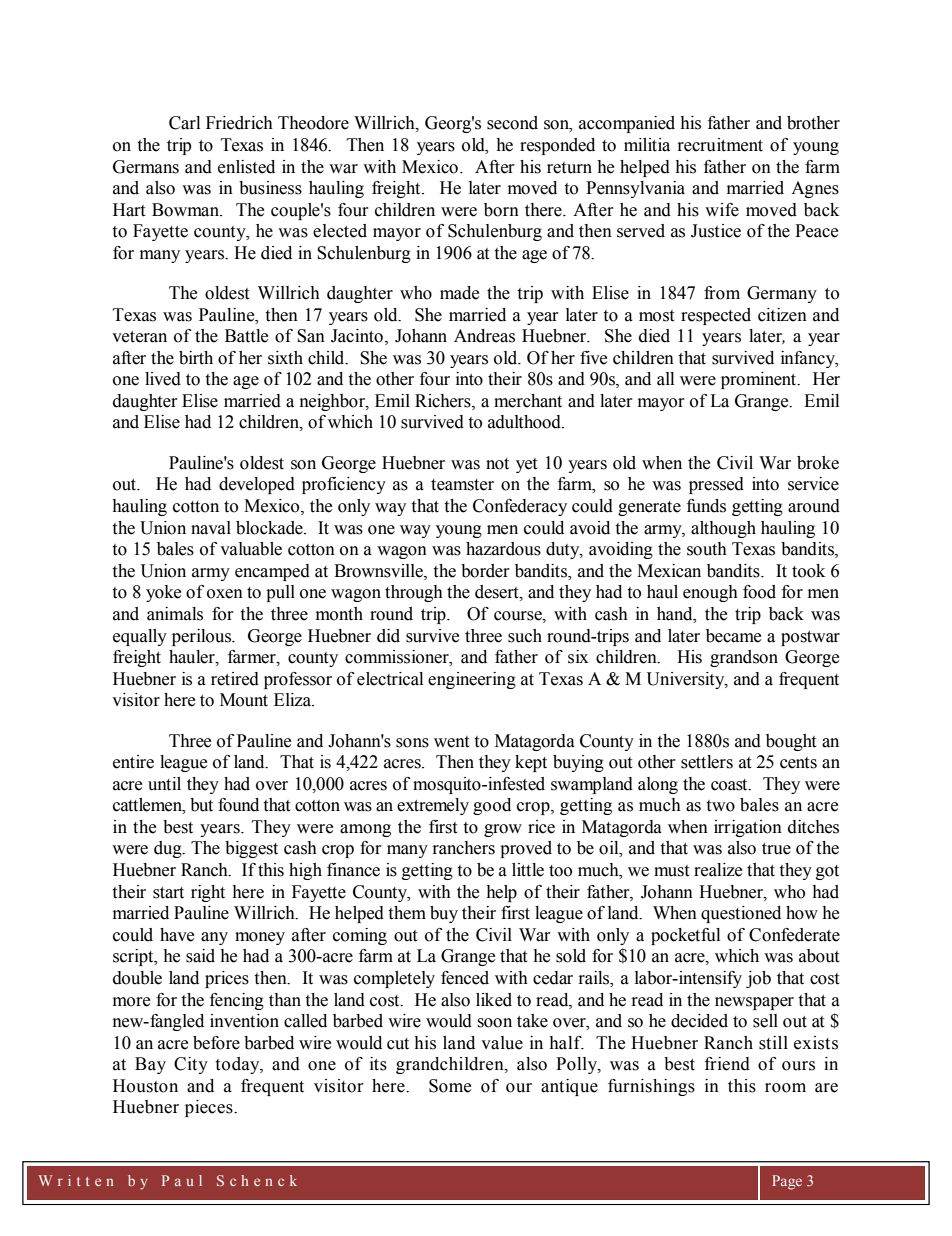  What do you see at coordinates (472, 680) in the screenshot?
I see `engineering` at bounding box center [472, 680].
